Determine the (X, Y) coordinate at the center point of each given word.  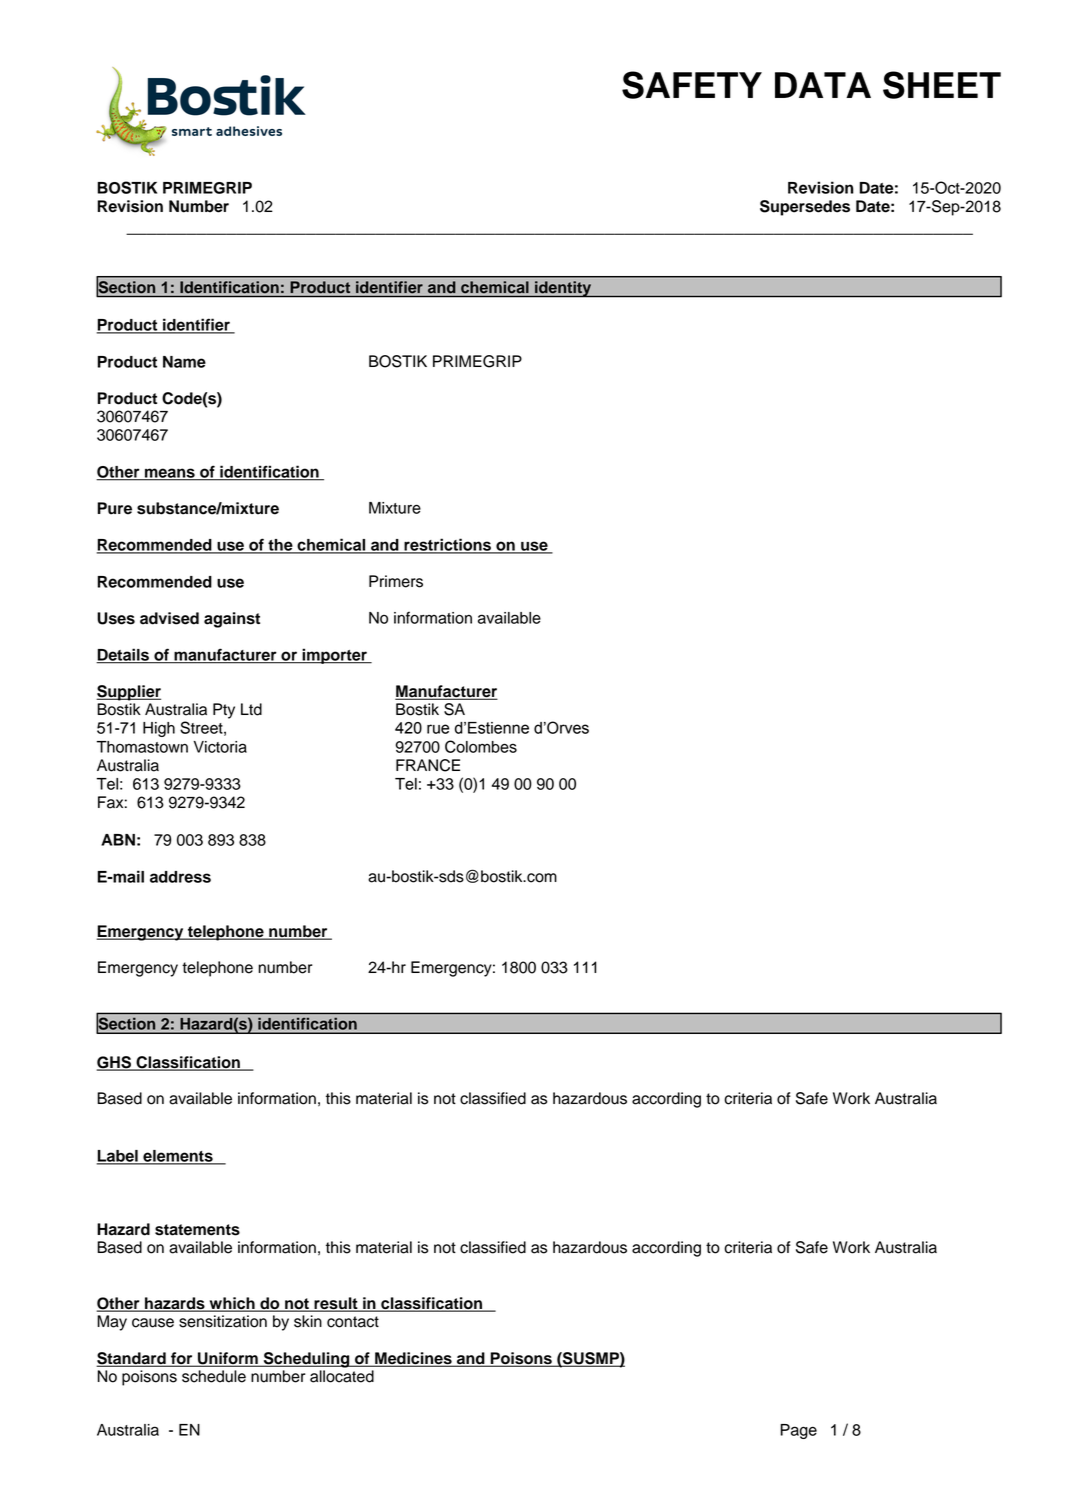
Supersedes (805, 208)
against (232, 620)
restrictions (447, 545)
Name (184, 362)
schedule (214, 1376)
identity (563, 289)
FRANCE (428, 765)
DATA (823, 85)
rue (438, 729)
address (180, 877)
